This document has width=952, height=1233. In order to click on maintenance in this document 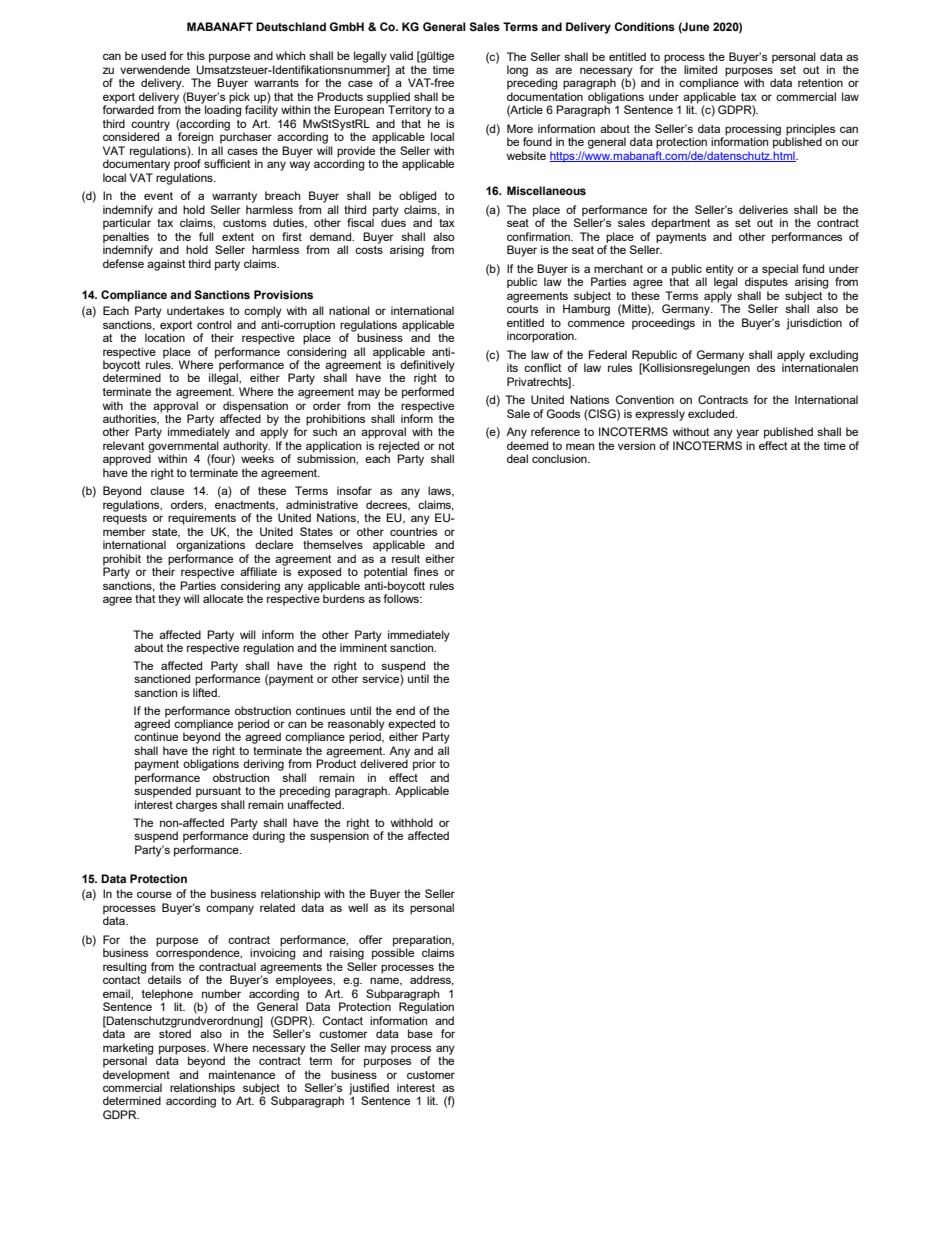, I will do `click(242, 1074)`.
